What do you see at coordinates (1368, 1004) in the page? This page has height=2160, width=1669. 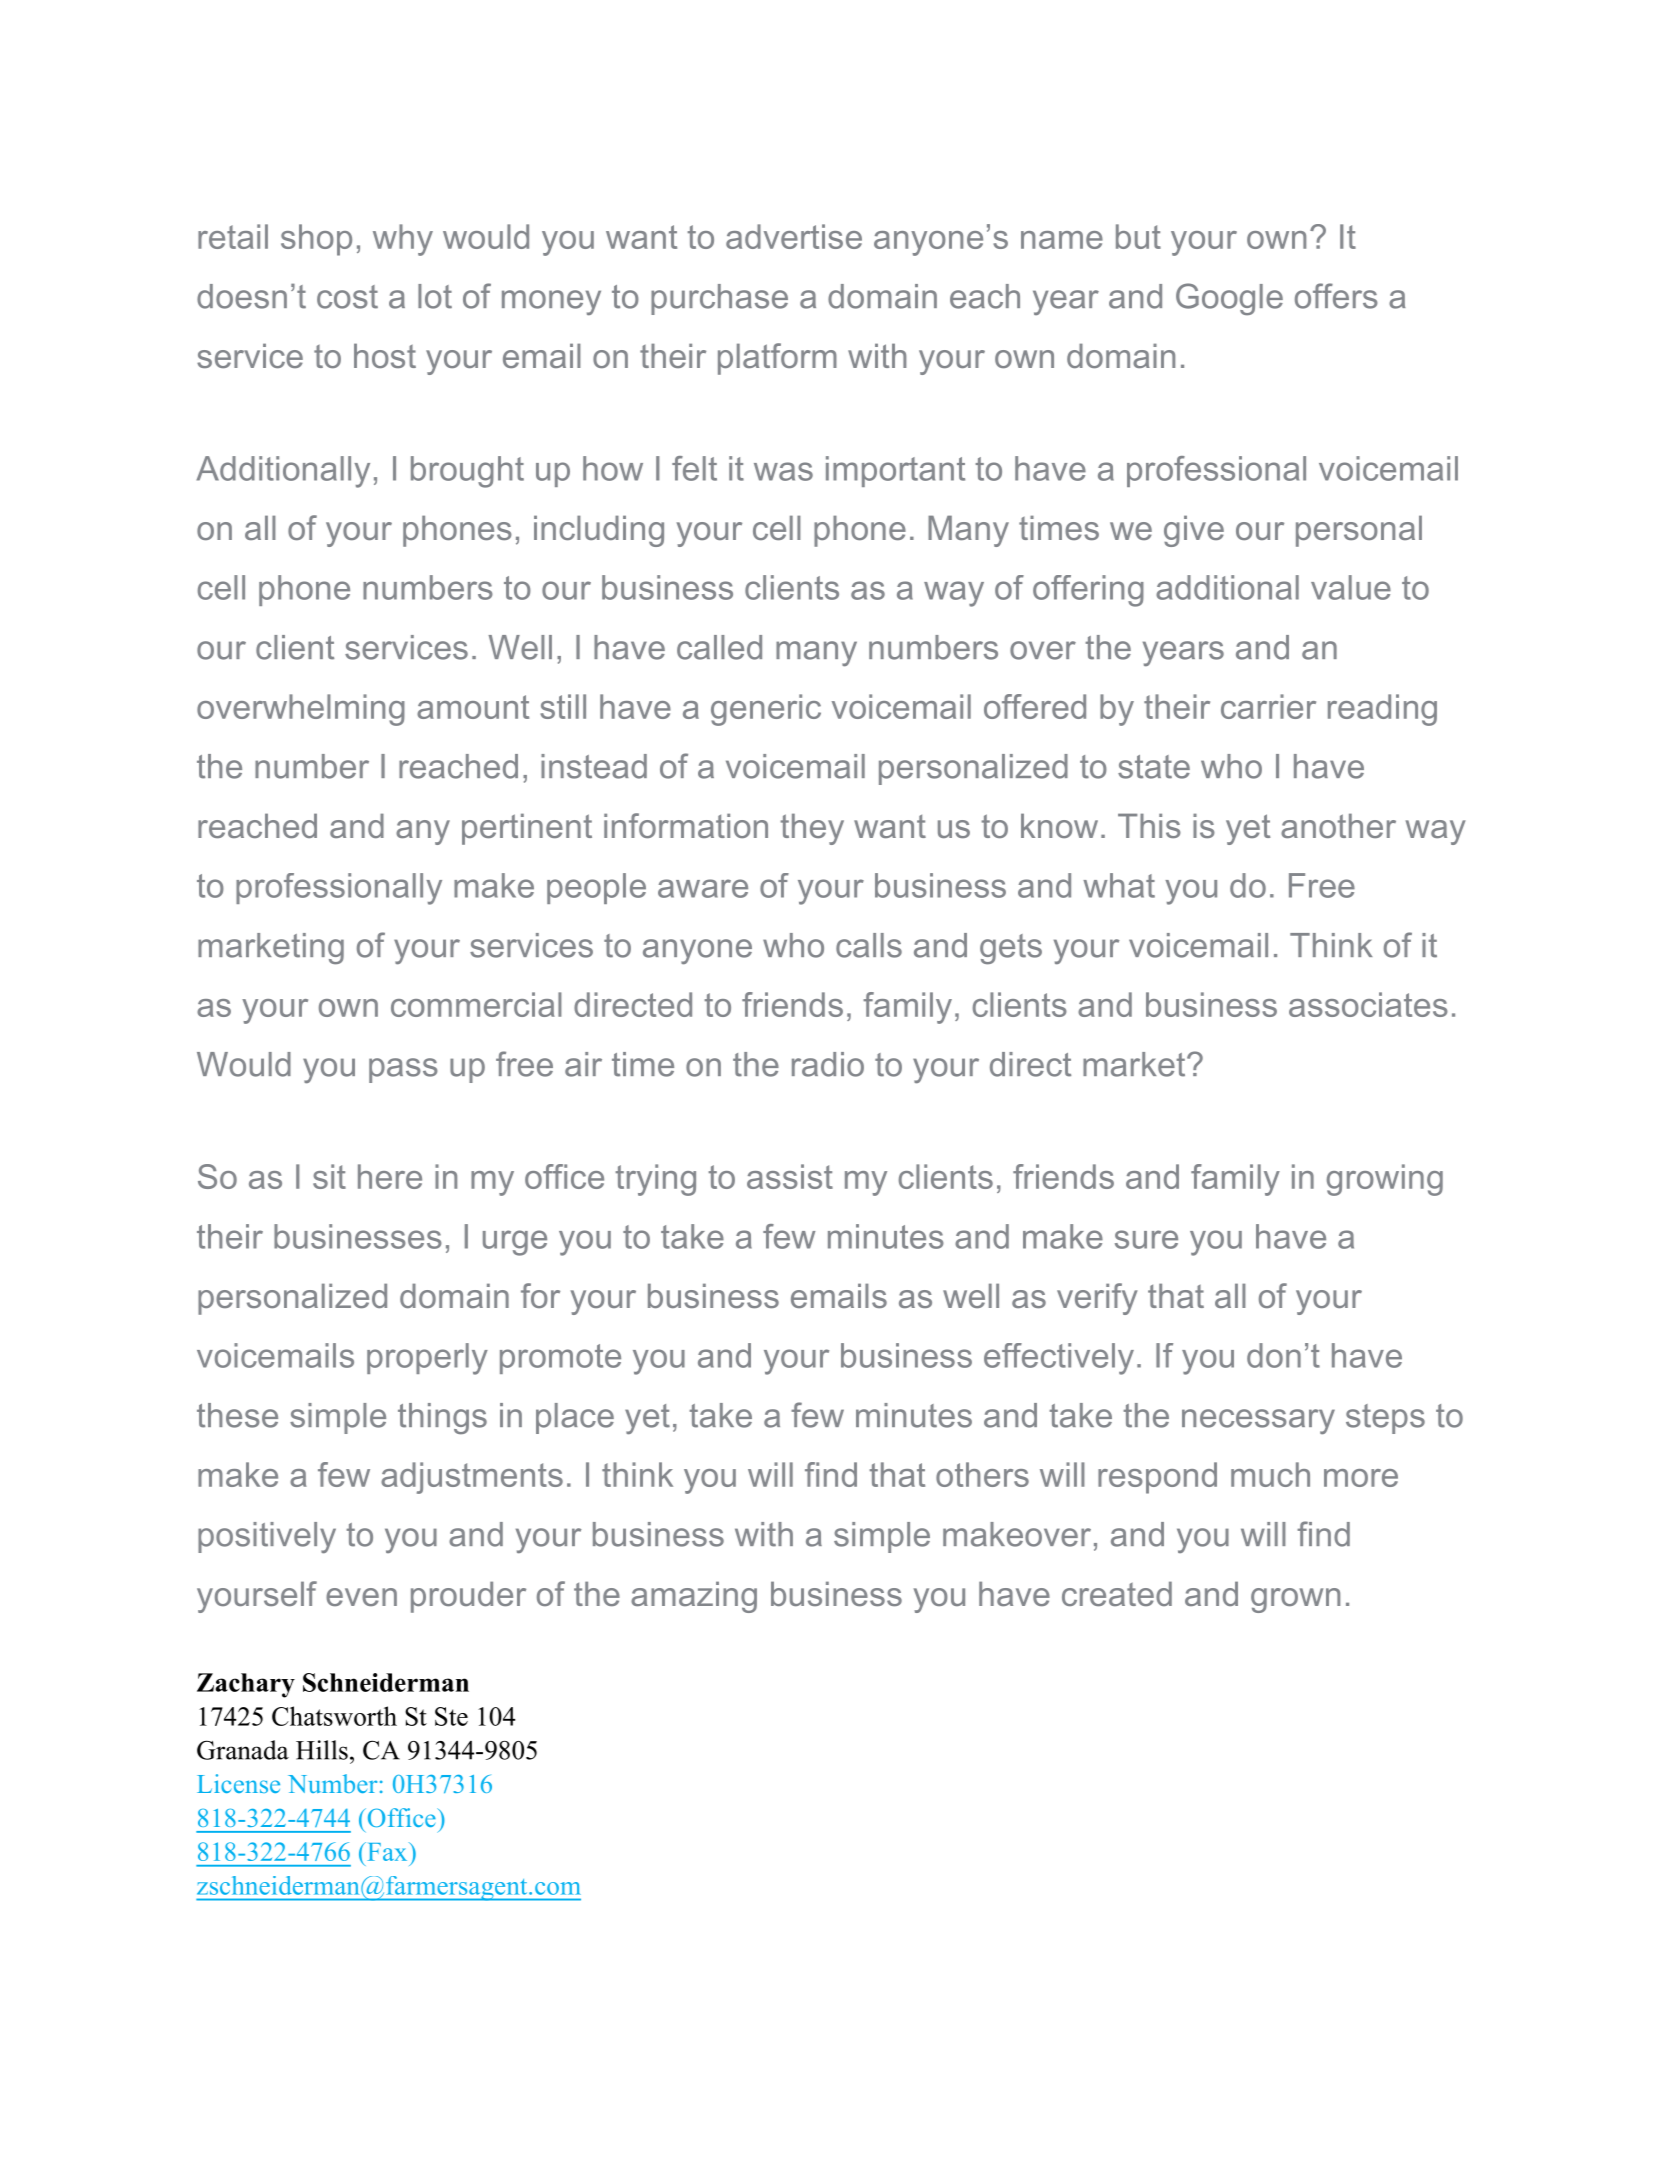 I see `associates` at bounding box center [1368, 1004].
